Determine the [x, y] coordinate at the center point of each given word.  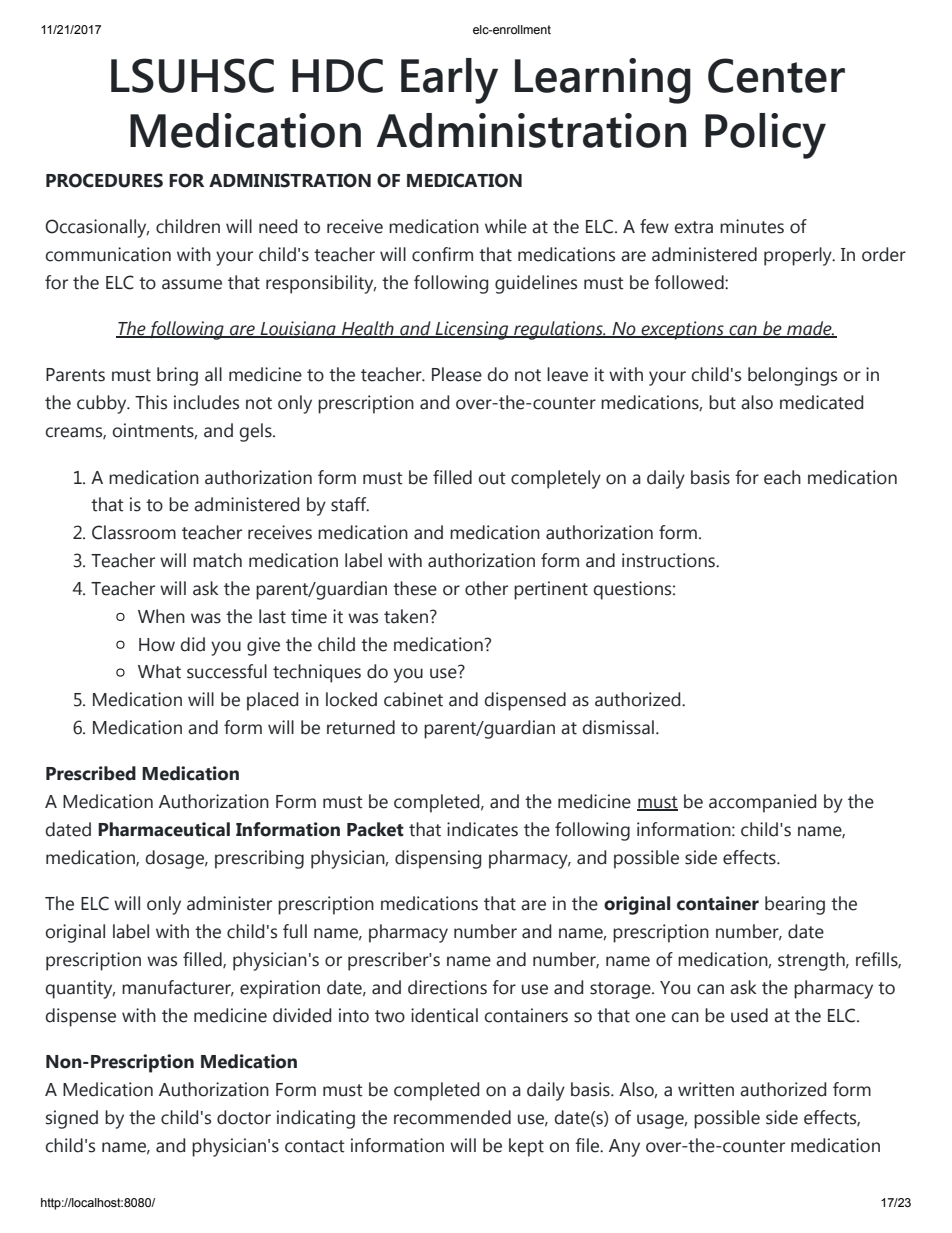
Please [457, 374]
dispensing [438, 859]
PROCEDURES [104, 180]
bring [177, 376]
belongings [792, 376]
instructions [669, 560]
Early [449, 81]
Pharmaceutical [164, 829]
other [486, 588]
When [161, 616]
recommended [452, 1117]
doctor [244, 1117]
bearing [795, 905]
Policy [765, 136]
